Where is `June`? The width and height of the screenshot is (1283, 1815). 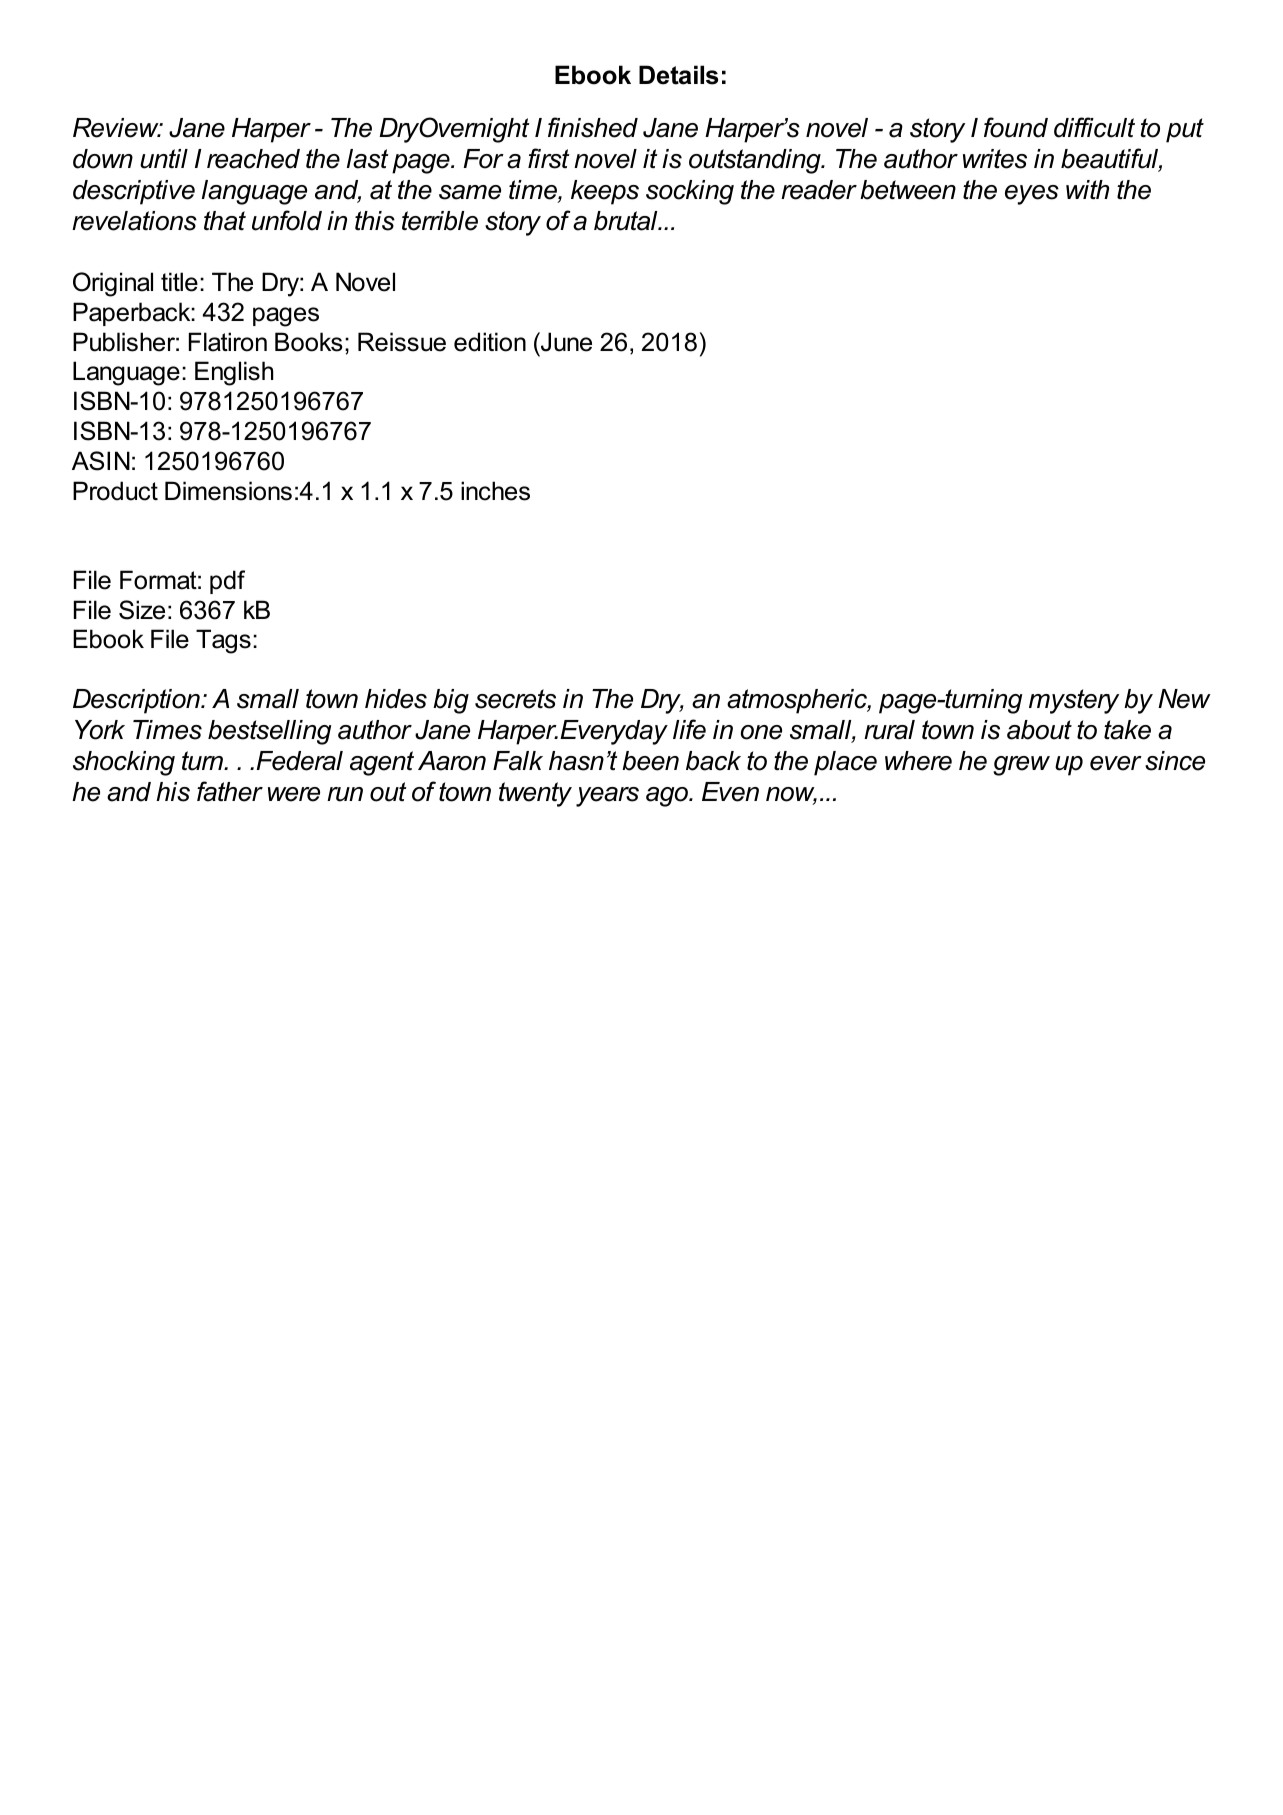 June is located at coordinates (565, 342).
